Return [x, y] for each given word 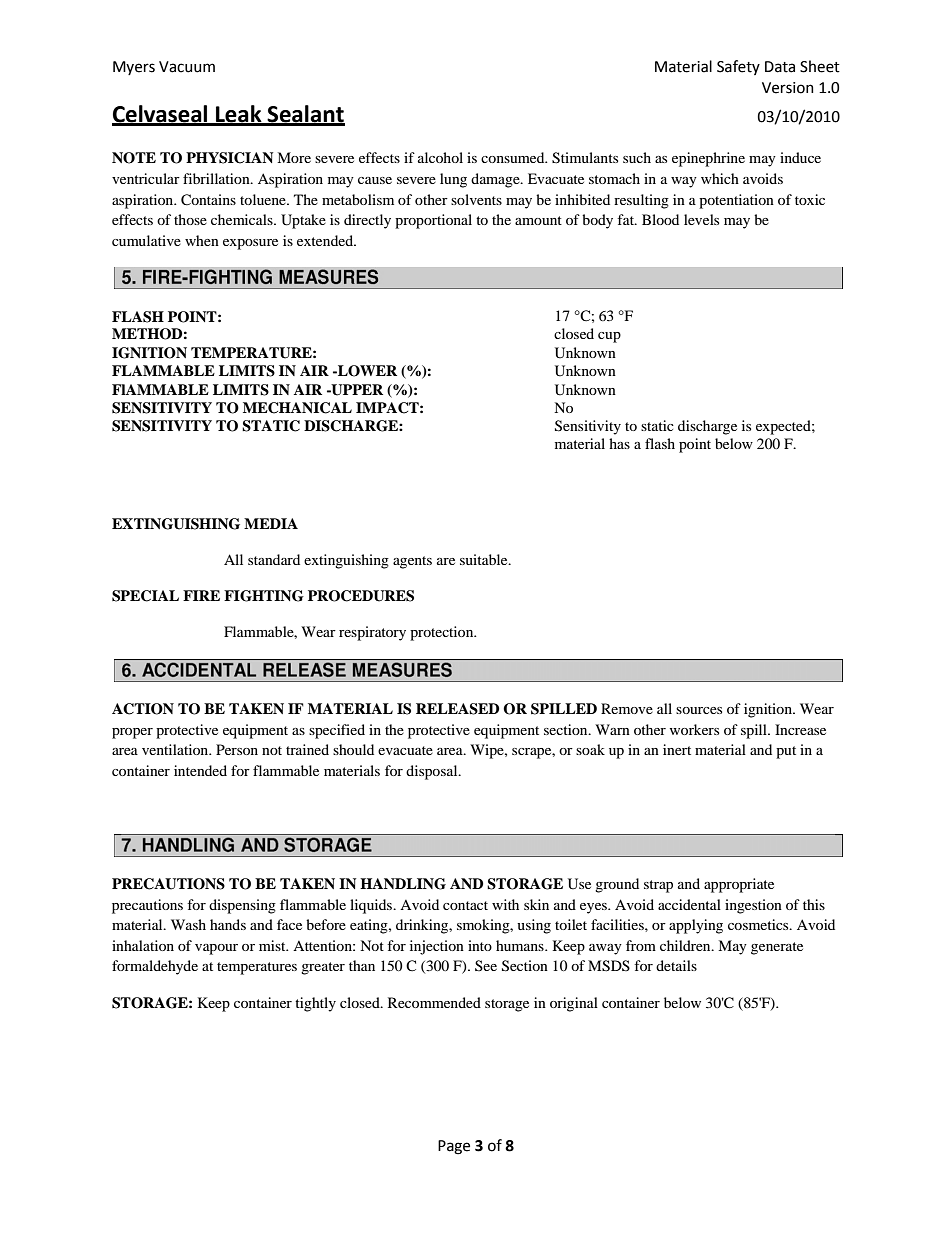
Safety [738, 67]
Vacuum [187, 67]
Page [454, 1147]
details [676, 965]
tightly [315, 1004]
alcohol [440, 157]
